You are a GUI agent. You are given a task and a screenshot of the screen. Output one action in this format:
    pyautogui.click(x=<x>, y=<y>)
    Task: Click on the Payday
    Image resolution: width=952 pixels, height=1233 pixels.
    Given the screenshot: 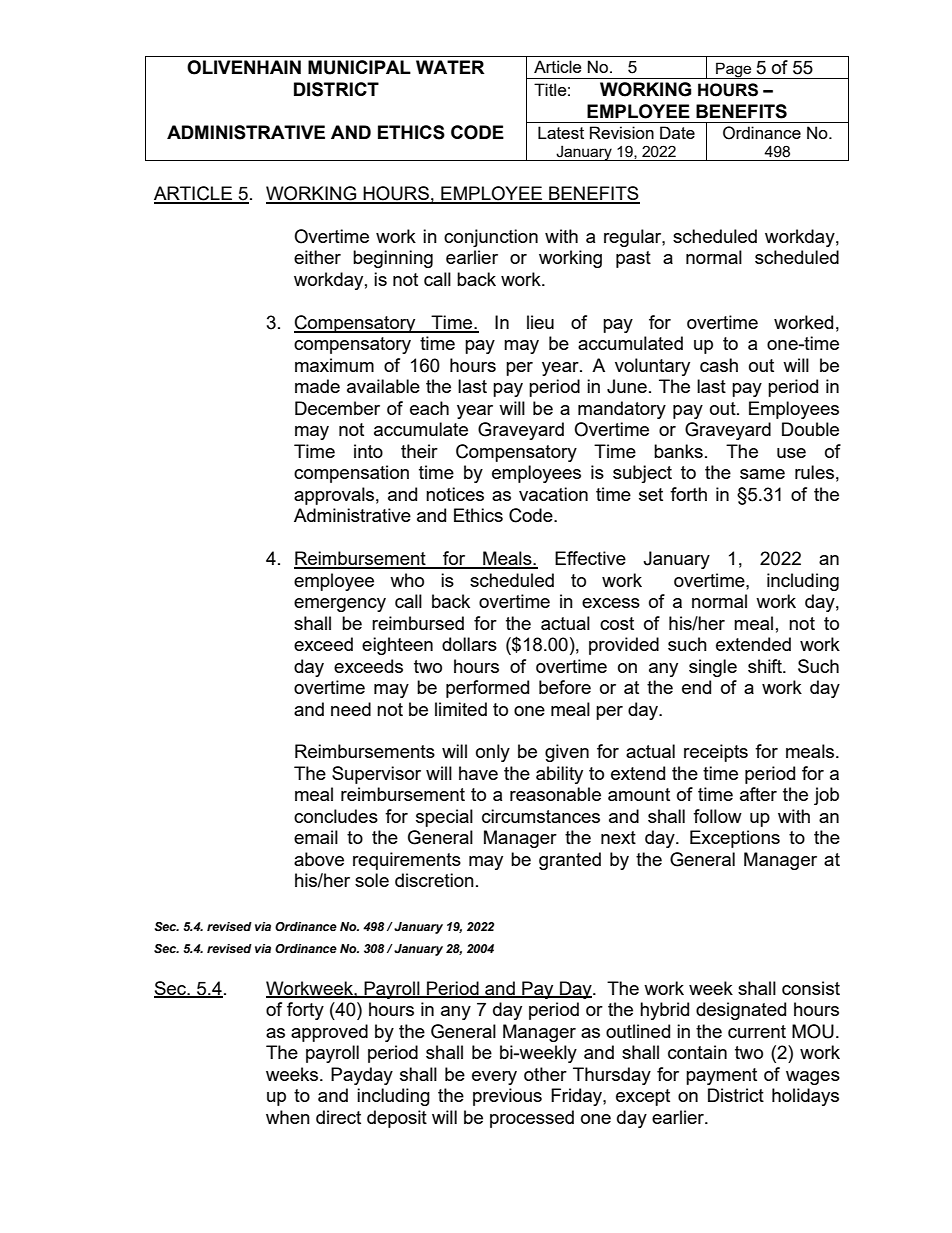 What is the action you would take?
    pyautogui.click(x=362, y=1076)
